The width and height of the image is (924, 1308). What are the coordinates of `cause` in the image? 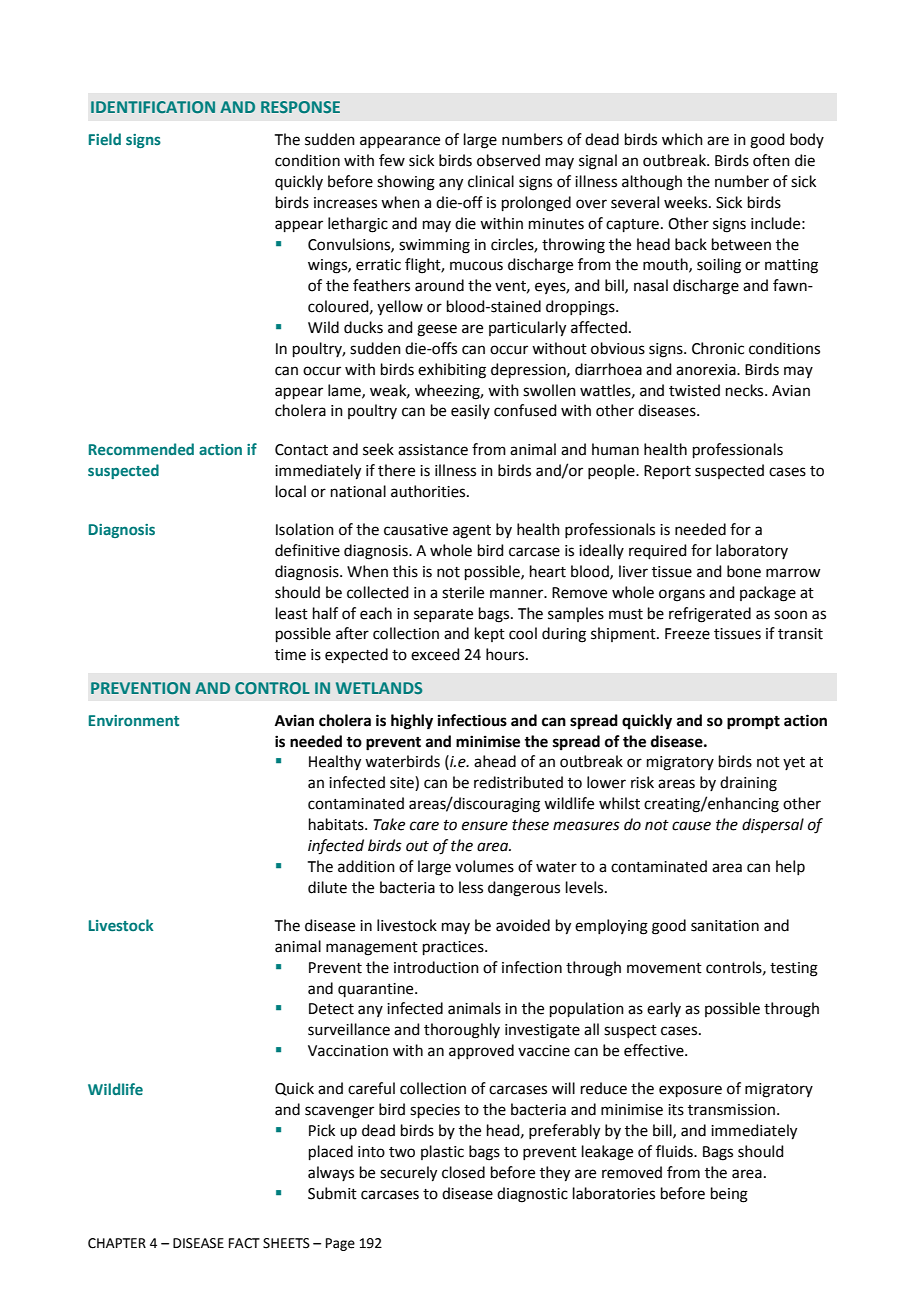 It's located at (691, 826).
